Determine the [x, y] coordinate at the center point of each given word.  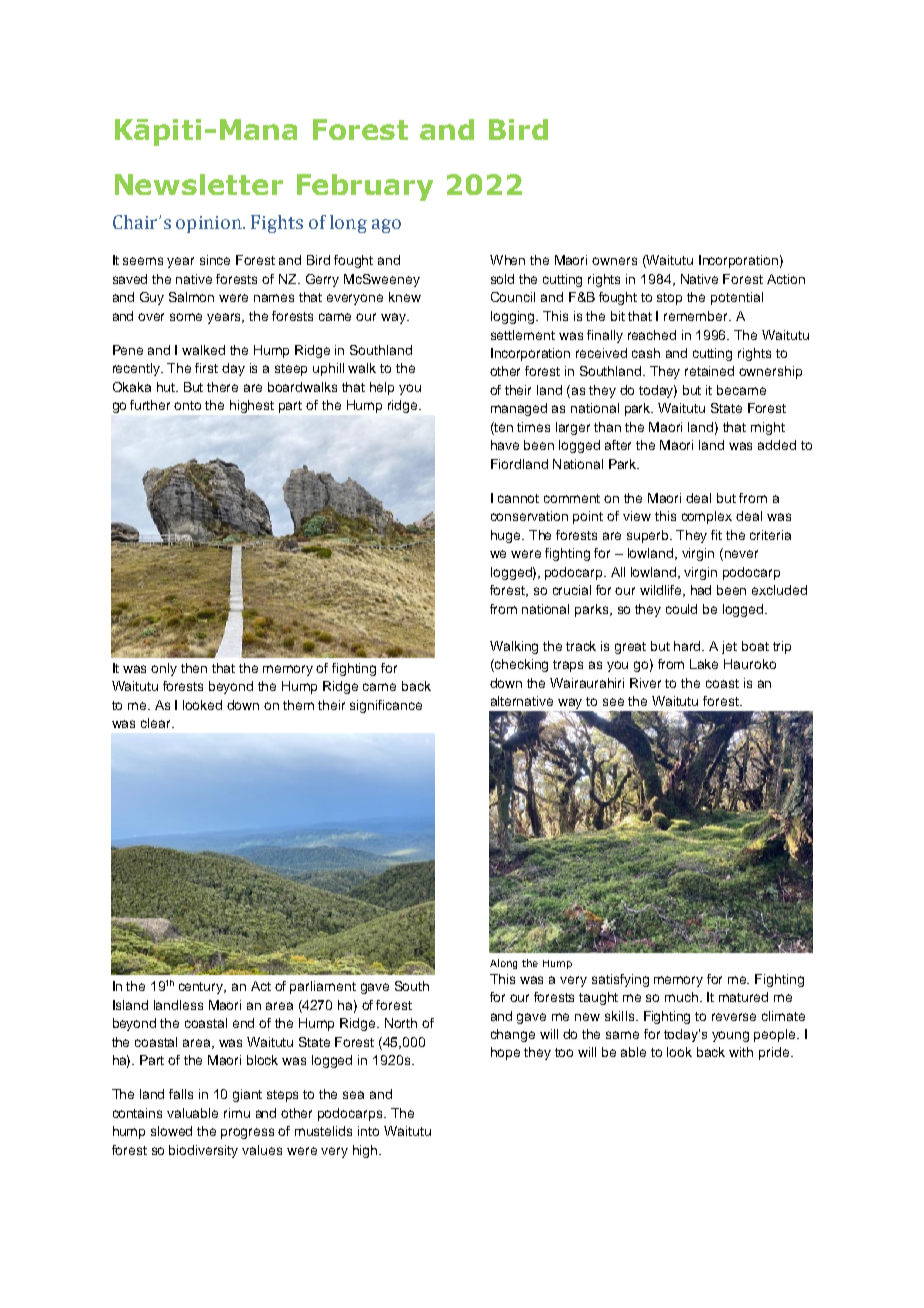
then [194, 668]
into [368, 1131]
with [741, 1052]
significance [386, 706]
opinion [210, 224]
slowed [171, 1131]
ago [386, 226]
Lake [704, 664]
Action [786, 279]
